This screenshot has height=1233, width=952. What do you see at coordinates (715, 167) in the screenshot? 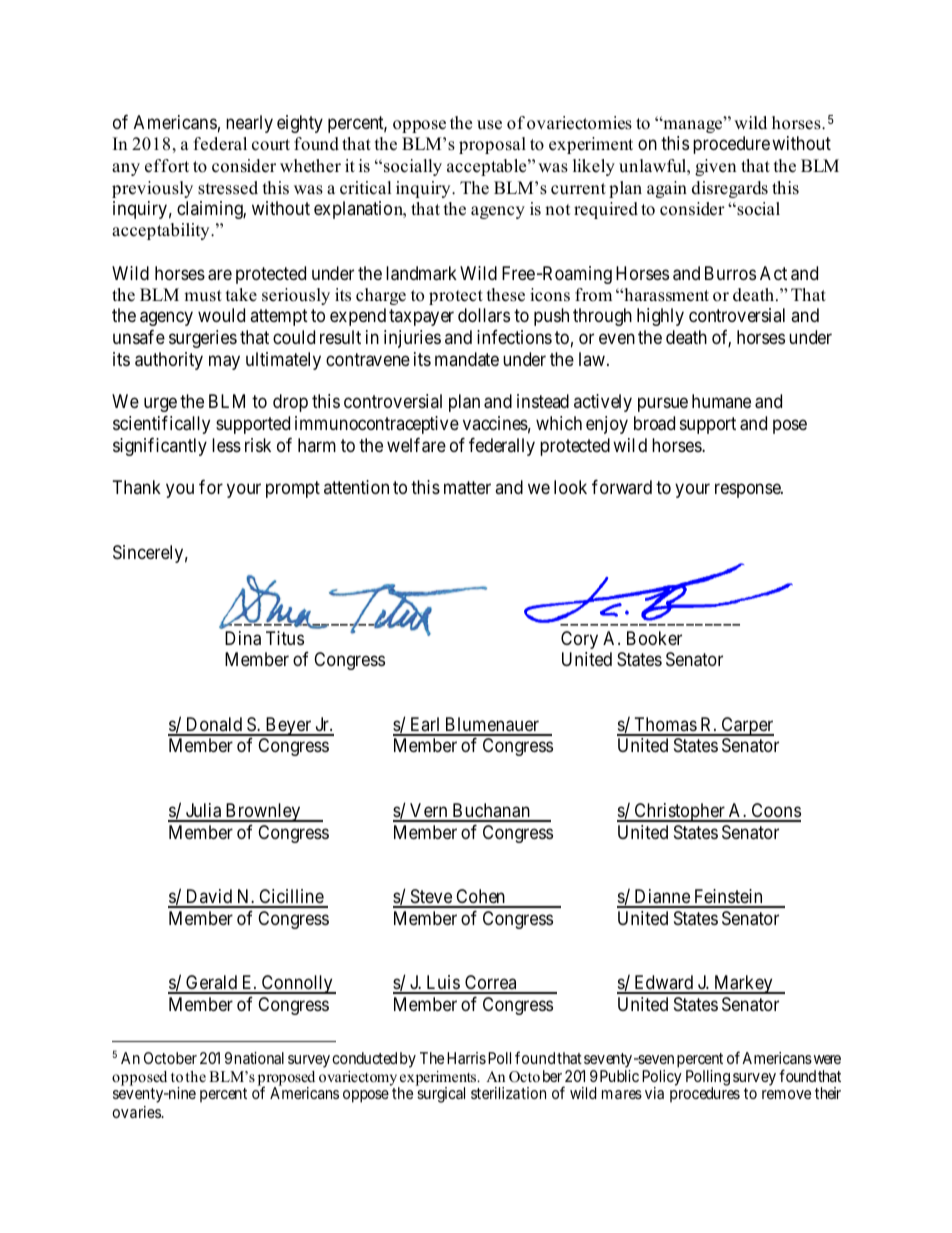
I see `given` at bounding box center [715, 167].
